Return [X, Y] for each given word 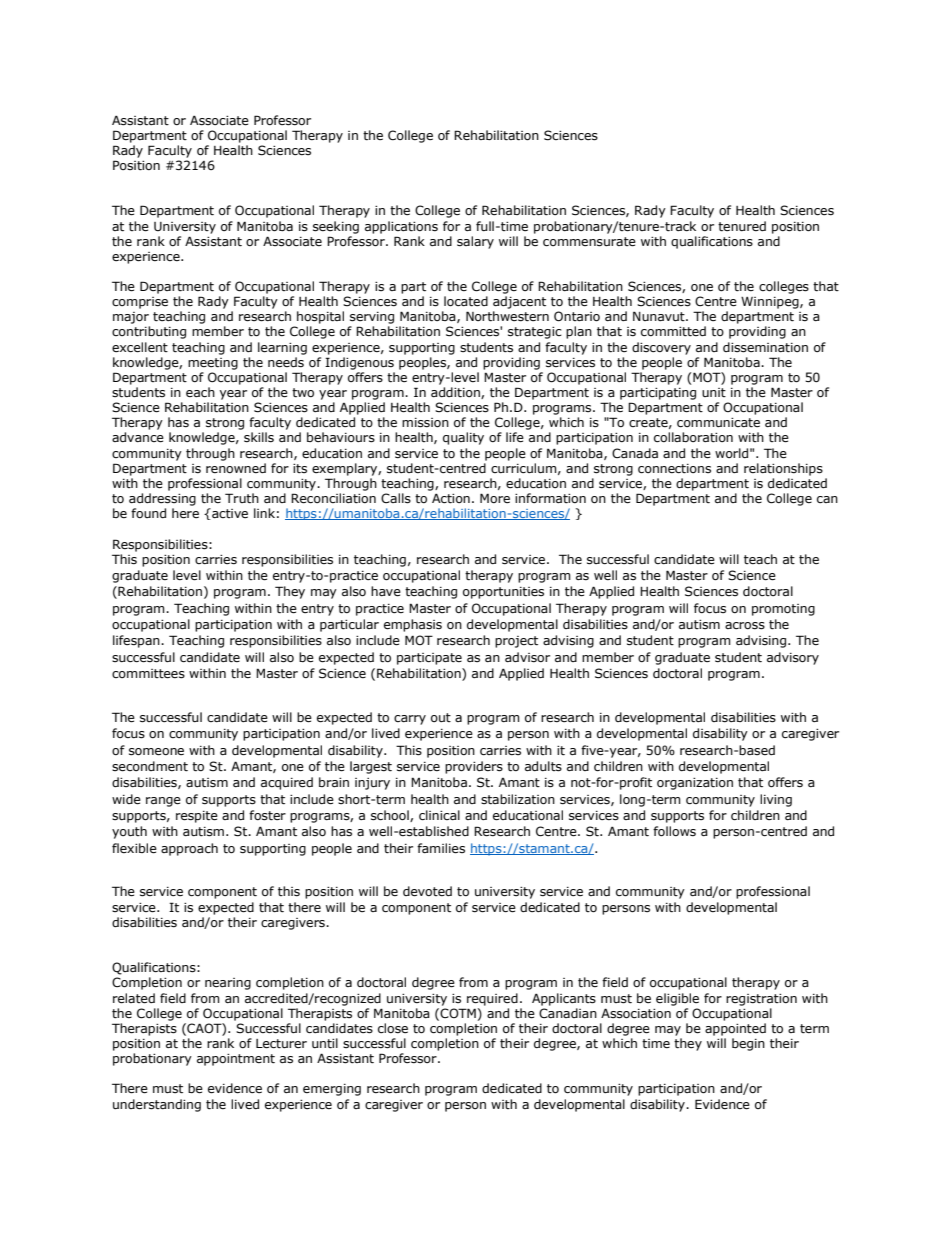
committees [148, 674]
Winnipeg [771, 303]
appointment [236, 1060]
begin [748, 1044]
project [516, 642]
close [393, 1028]
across [745, 626]
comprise [140, 303]
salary [475, 242]
